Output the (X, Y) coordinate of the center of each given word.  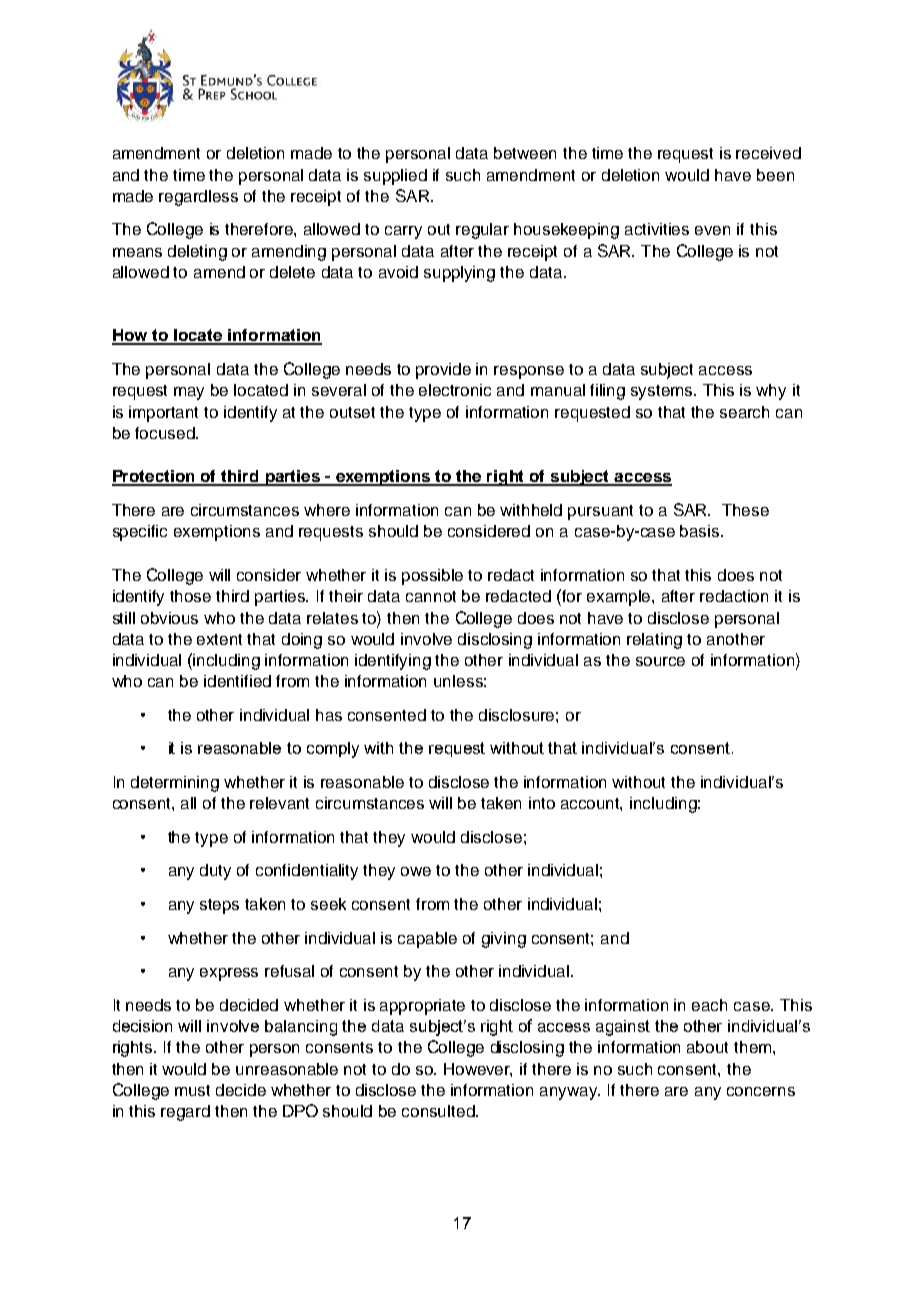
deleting (197, 253)
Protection (155, 477)
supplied (395, 177)
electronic (455, 390)
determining (175, 784)
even (712, 230)
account (591, 804)
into (542, 803)
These (745, 510)
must (192, 1090)
